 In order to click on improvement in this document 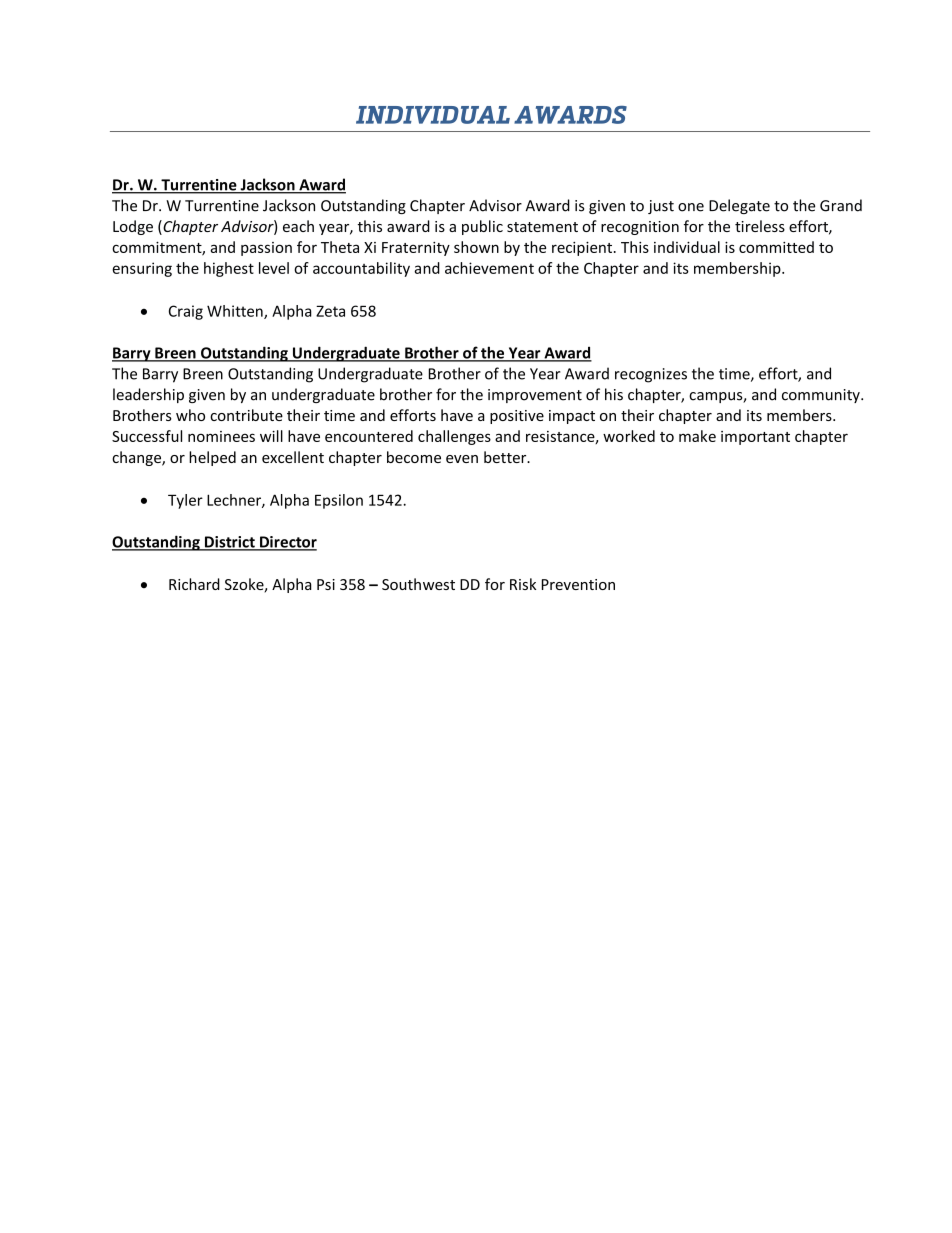, I will do `click(535, 396)`.
